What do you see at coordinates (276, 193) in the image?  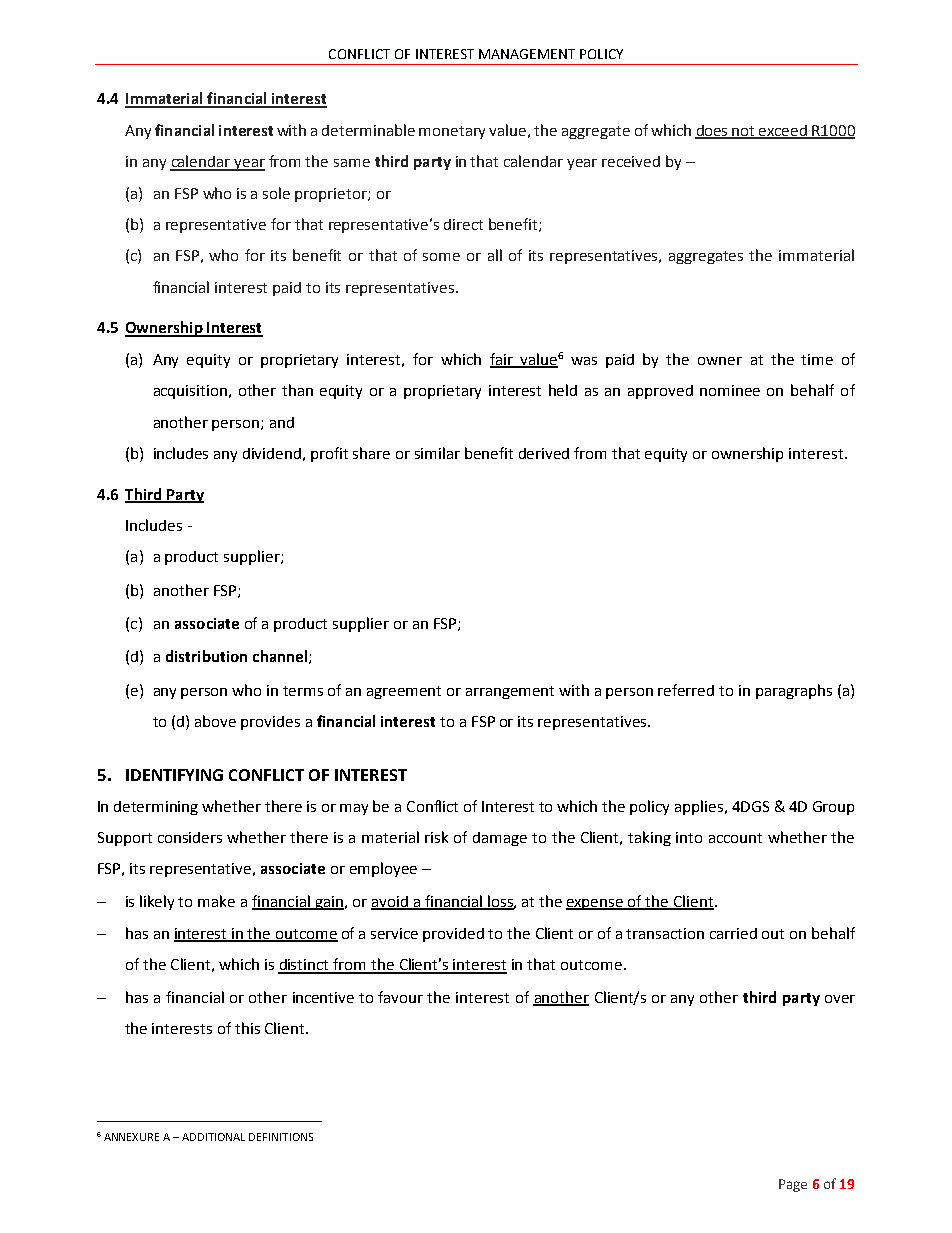 I see `sole` at bounding box center [276, 193].
